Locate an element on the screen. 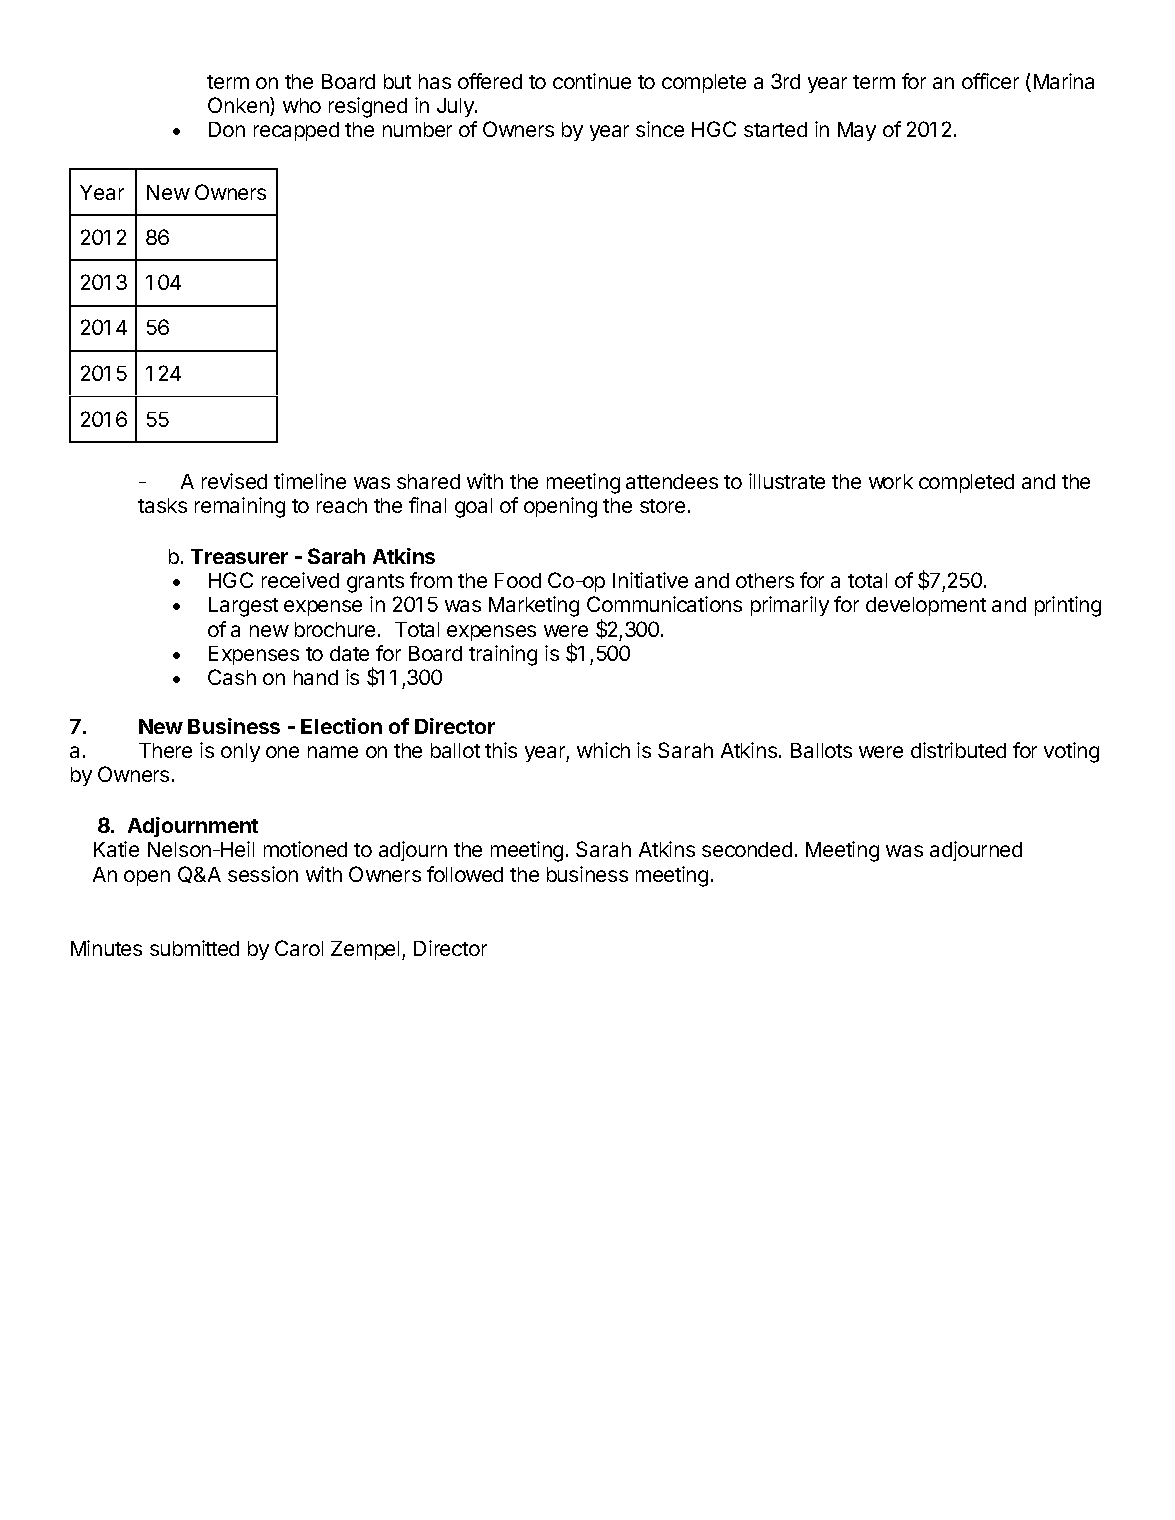 This screenshot has height=1520, width=1175. continue is located at coordinates (592, 81).
